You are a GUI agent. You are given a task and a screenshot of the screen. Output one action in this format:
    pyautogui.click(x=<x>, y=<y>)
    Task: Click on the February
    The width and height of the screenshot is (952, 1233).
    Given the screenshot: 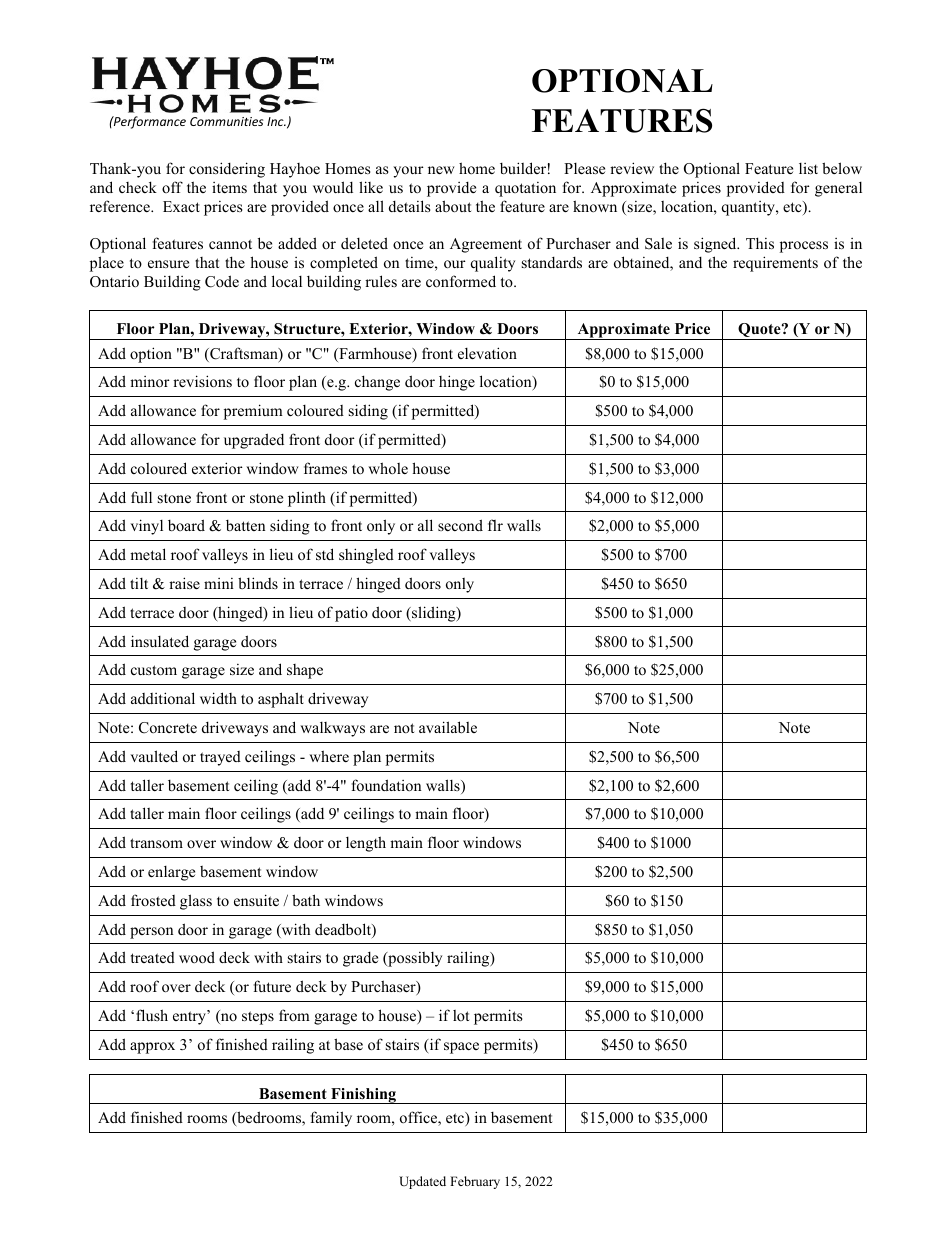 What is the action you would take?
    pyautogui.click(x=475, y=1182)
